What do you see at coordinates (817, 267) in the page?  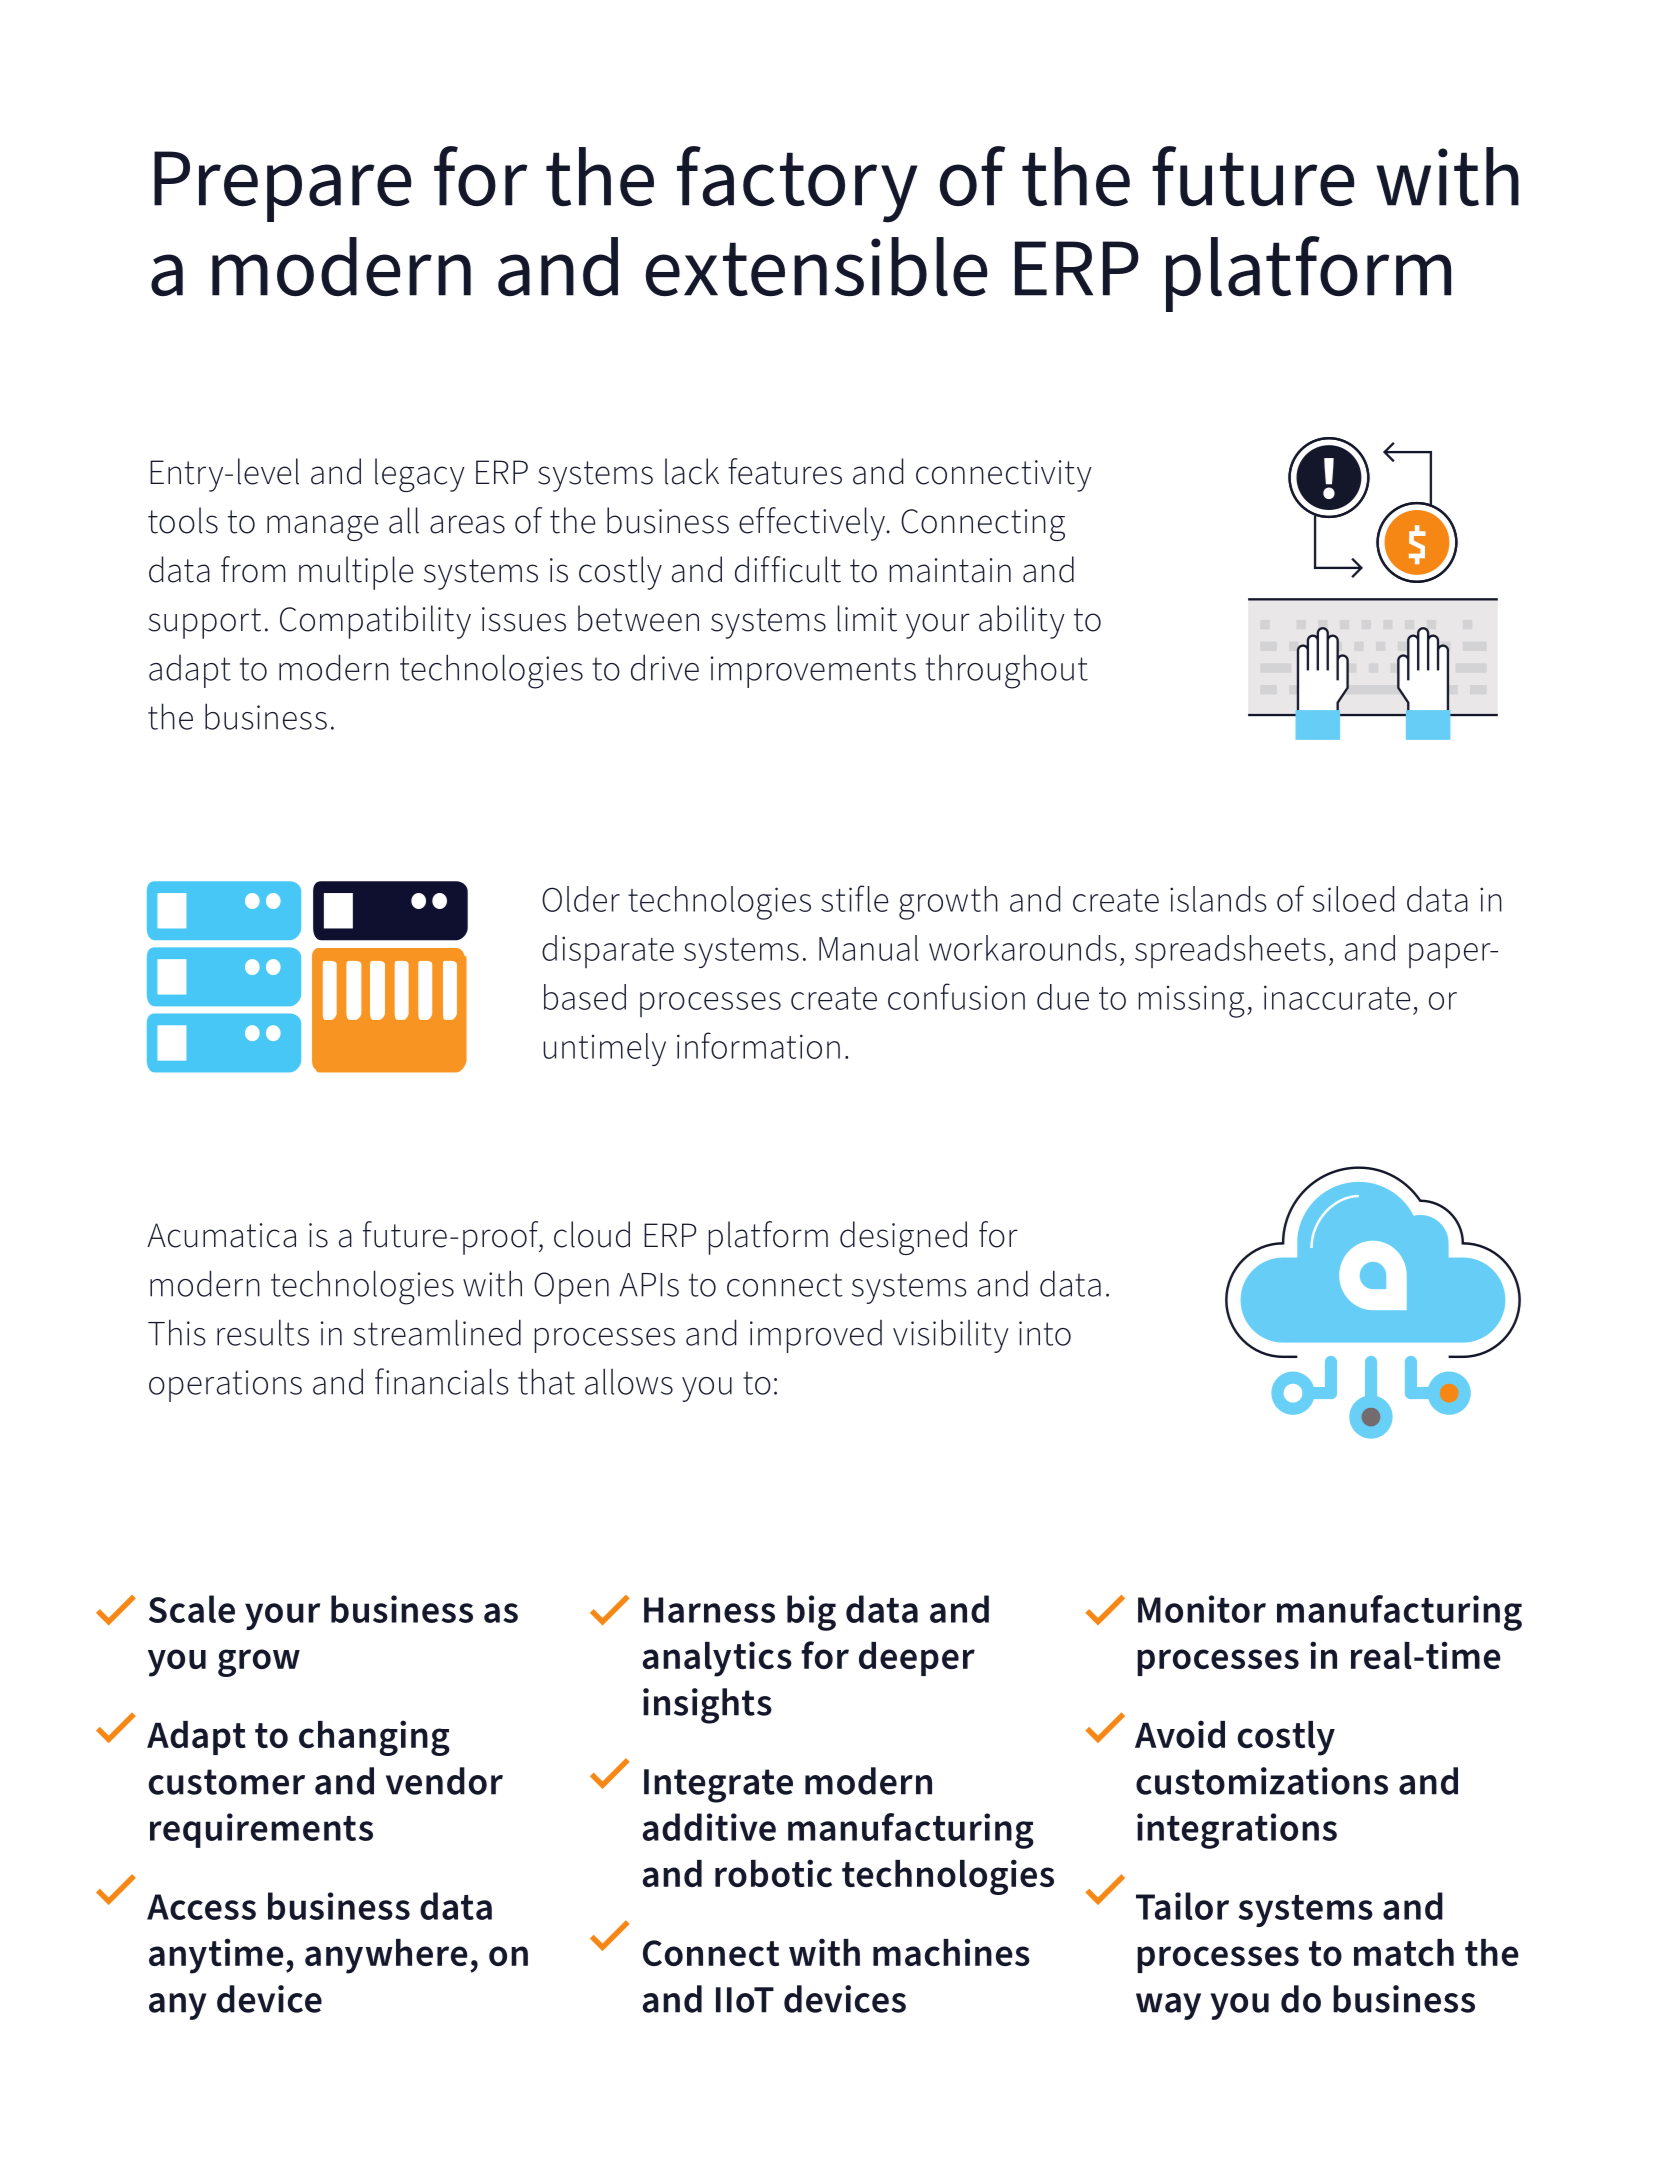 I see `extensible` at bounding box center [817, 267].
